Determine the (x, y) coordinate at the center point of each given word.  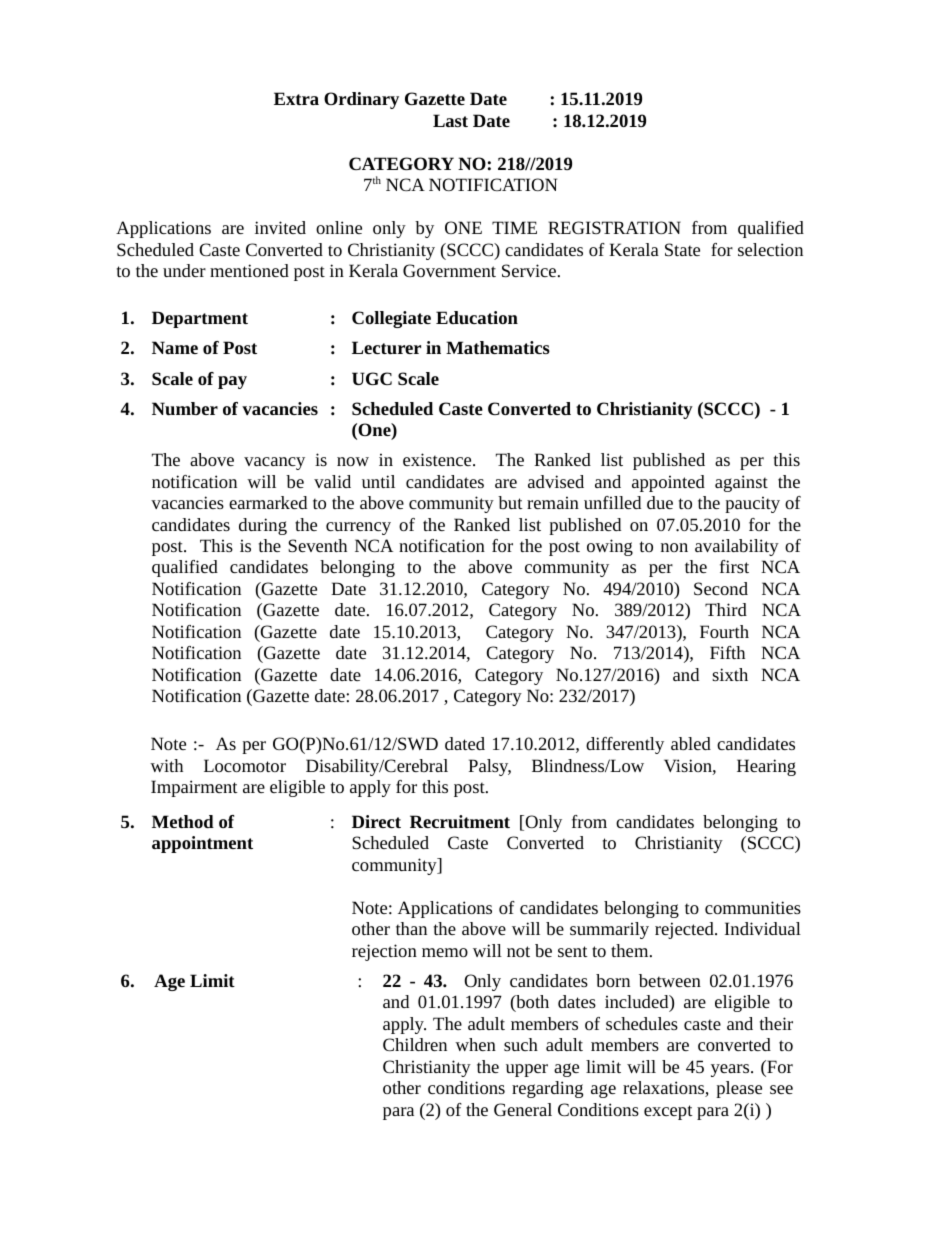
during (263, 526)
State (682, 249)
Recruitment (460, 822)
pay (232, 382)
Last (450, 120)
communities (753, 907)
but (510, 502)
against (741, 483)
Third (726, 609)
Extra (296, 98)
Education (477, 318)
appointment (202, 844)
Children (415, 1044)
